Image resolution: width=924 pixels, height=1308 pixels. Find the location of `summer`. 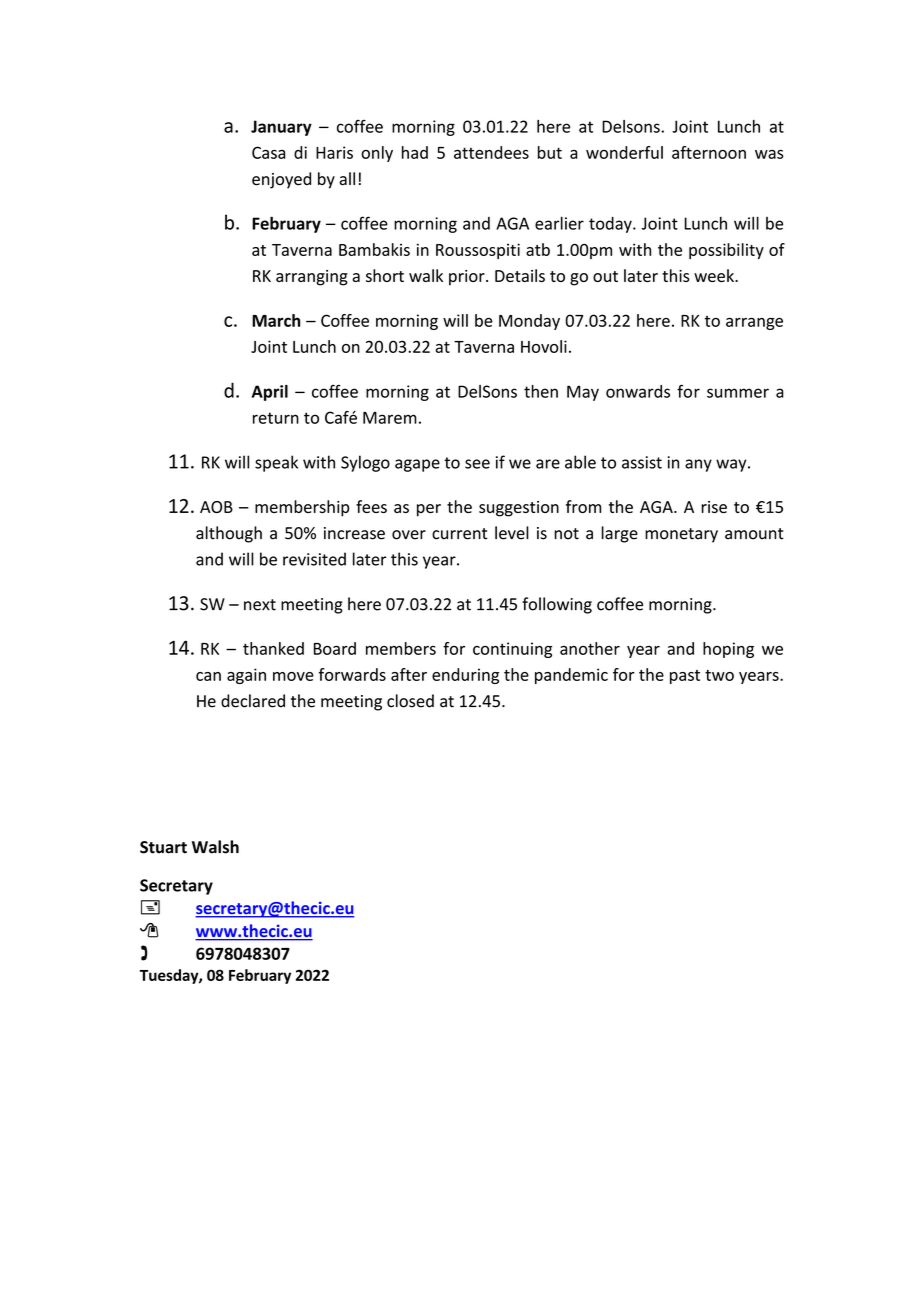

summer is located at coordinates (738, 393).
